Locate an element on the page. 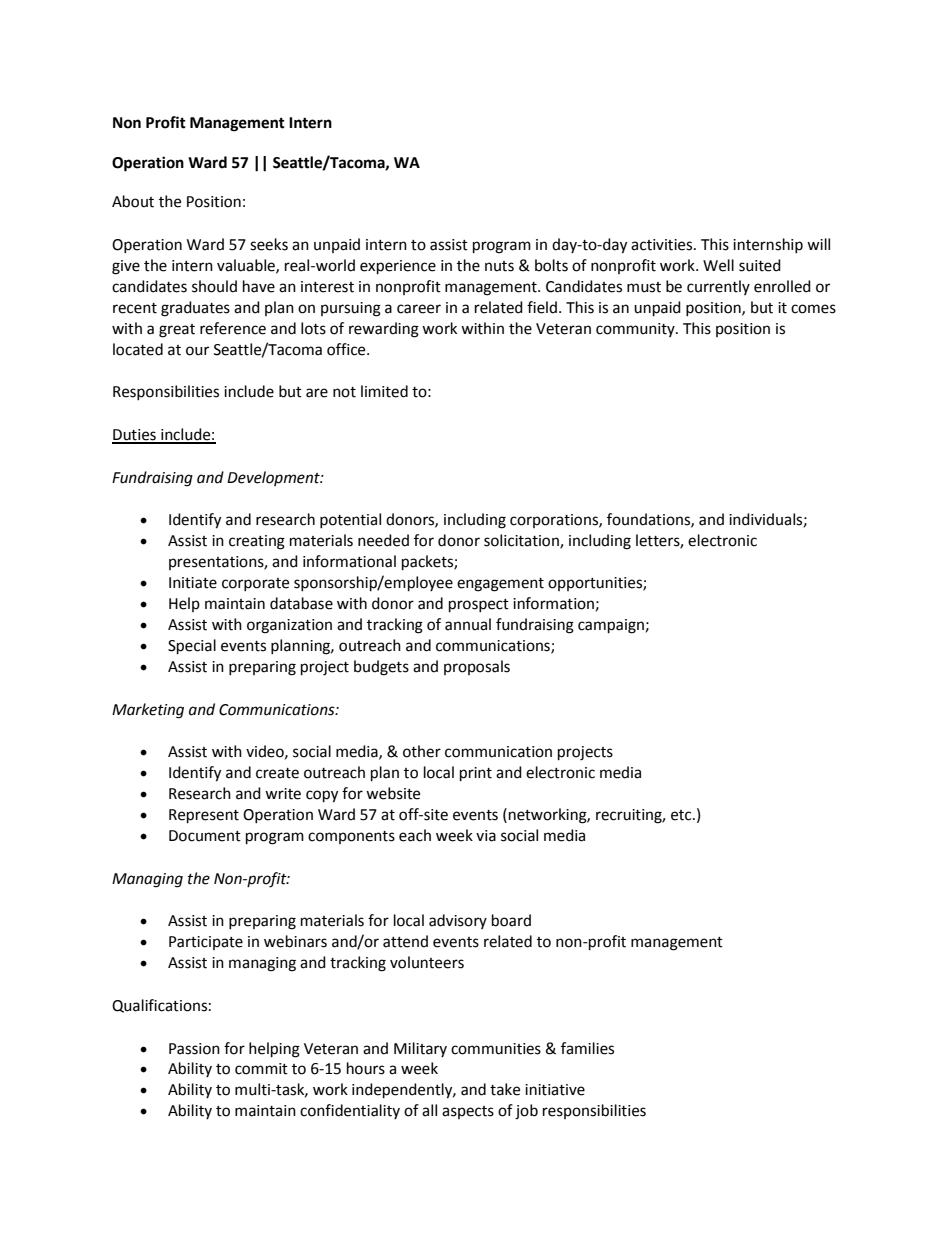 The image size is (952, 1233). via is located at coordinates (486, 836).
